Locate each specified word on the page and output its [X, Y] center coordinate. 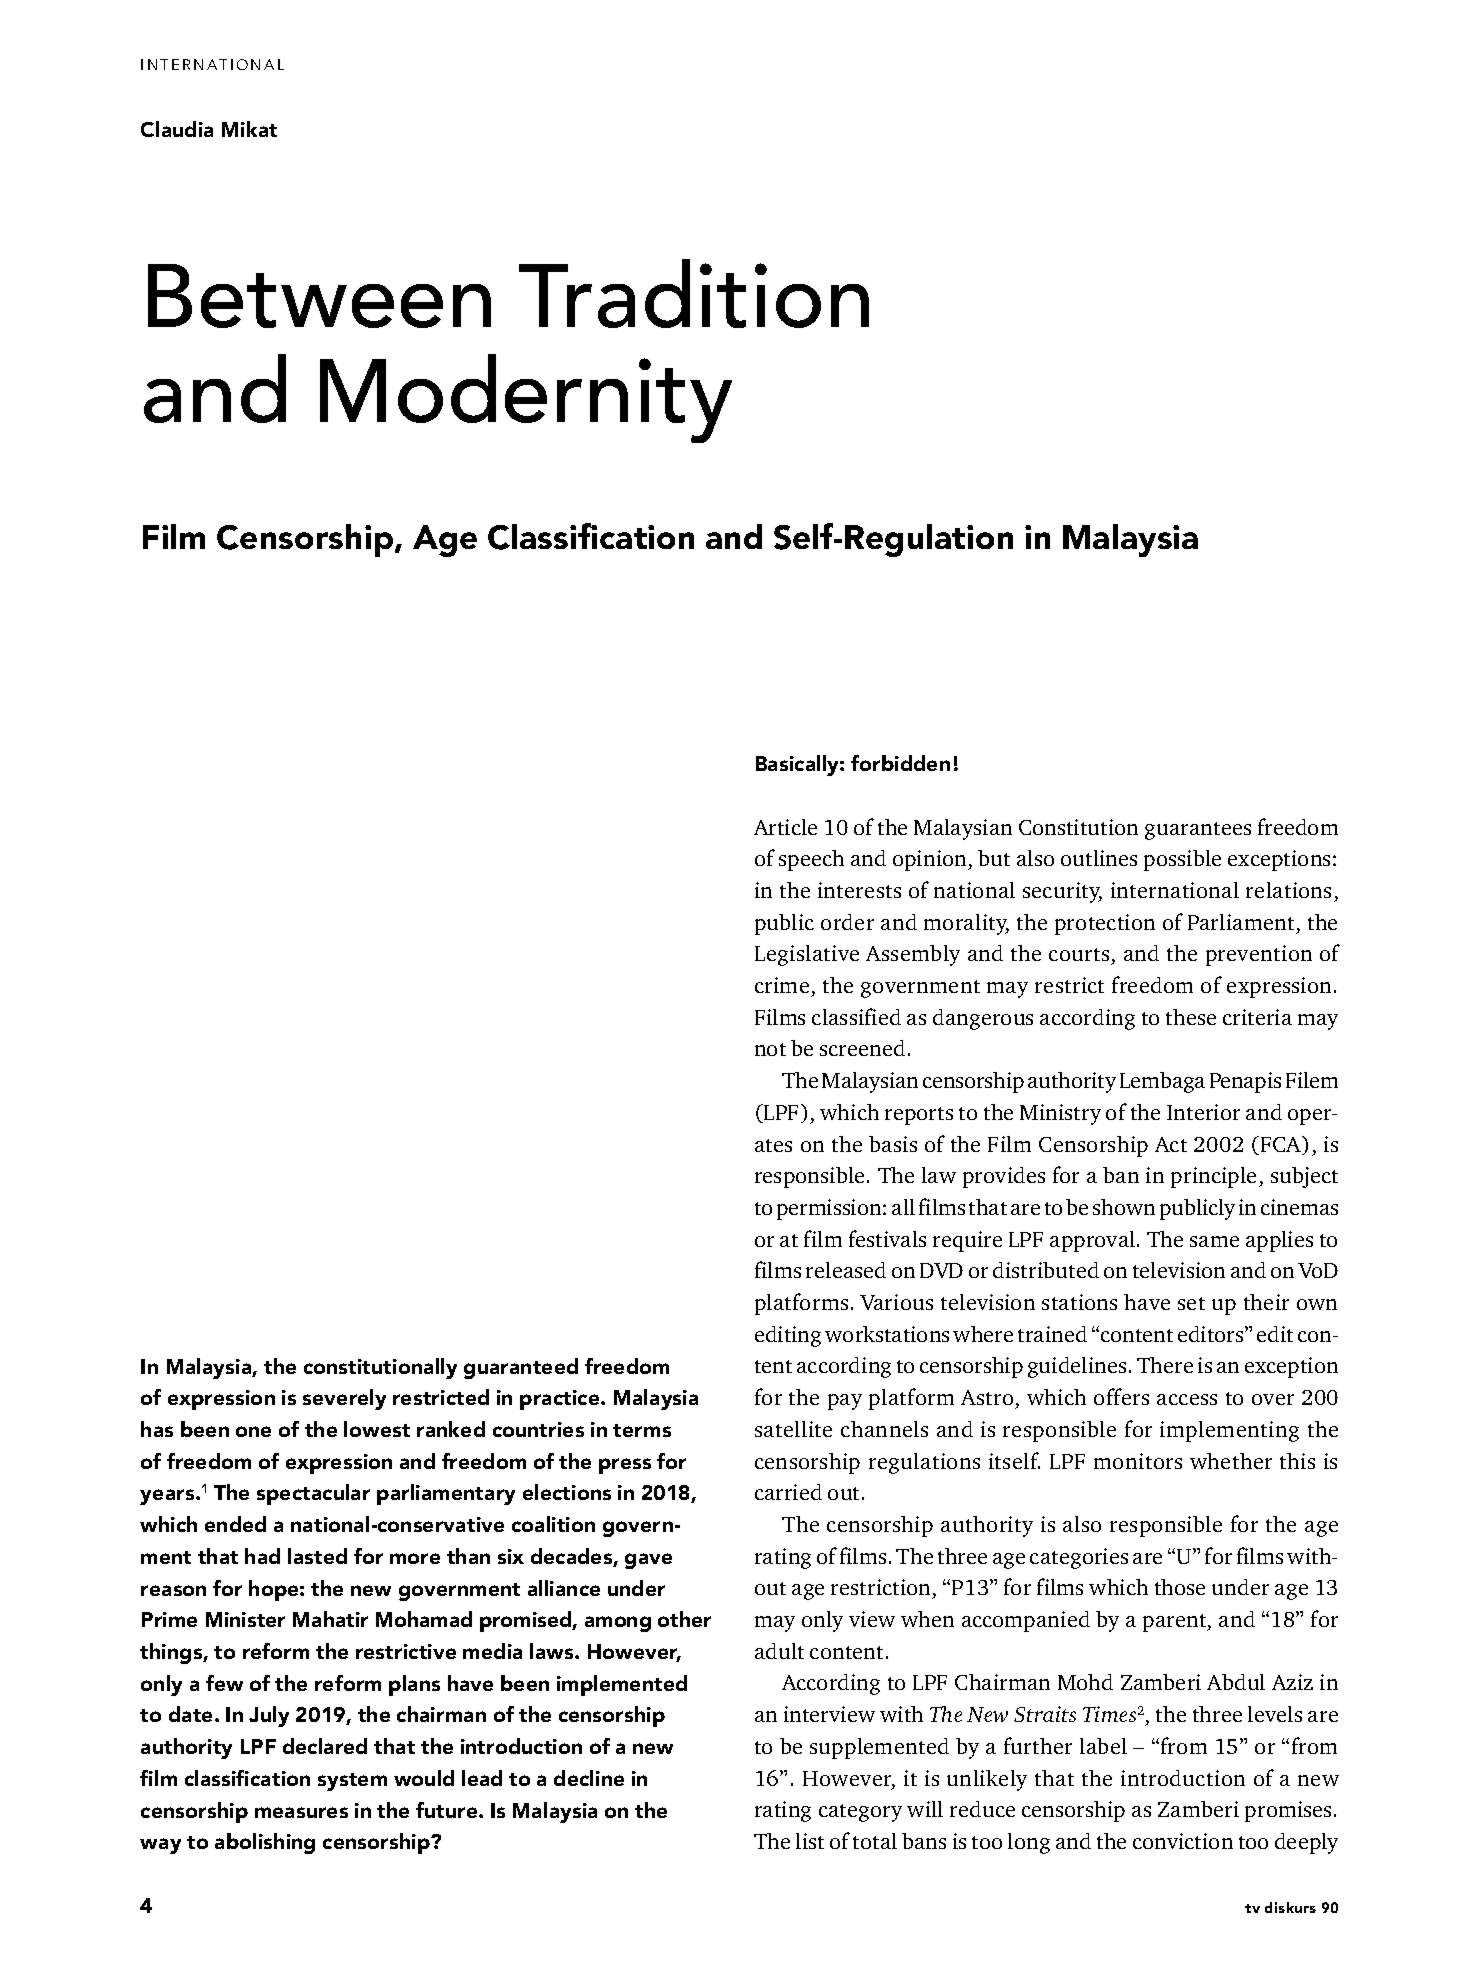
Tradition [694, 293]
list [810, 1841]
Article [785, 827]
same [1214, 1241]
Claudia [177, 129]
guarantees [1198, 831]
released [846, 1270]
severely [344, 1399]
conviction [1183, 1841]
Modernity [526, 398]
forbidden [900, 763]
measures [301, 1812]
